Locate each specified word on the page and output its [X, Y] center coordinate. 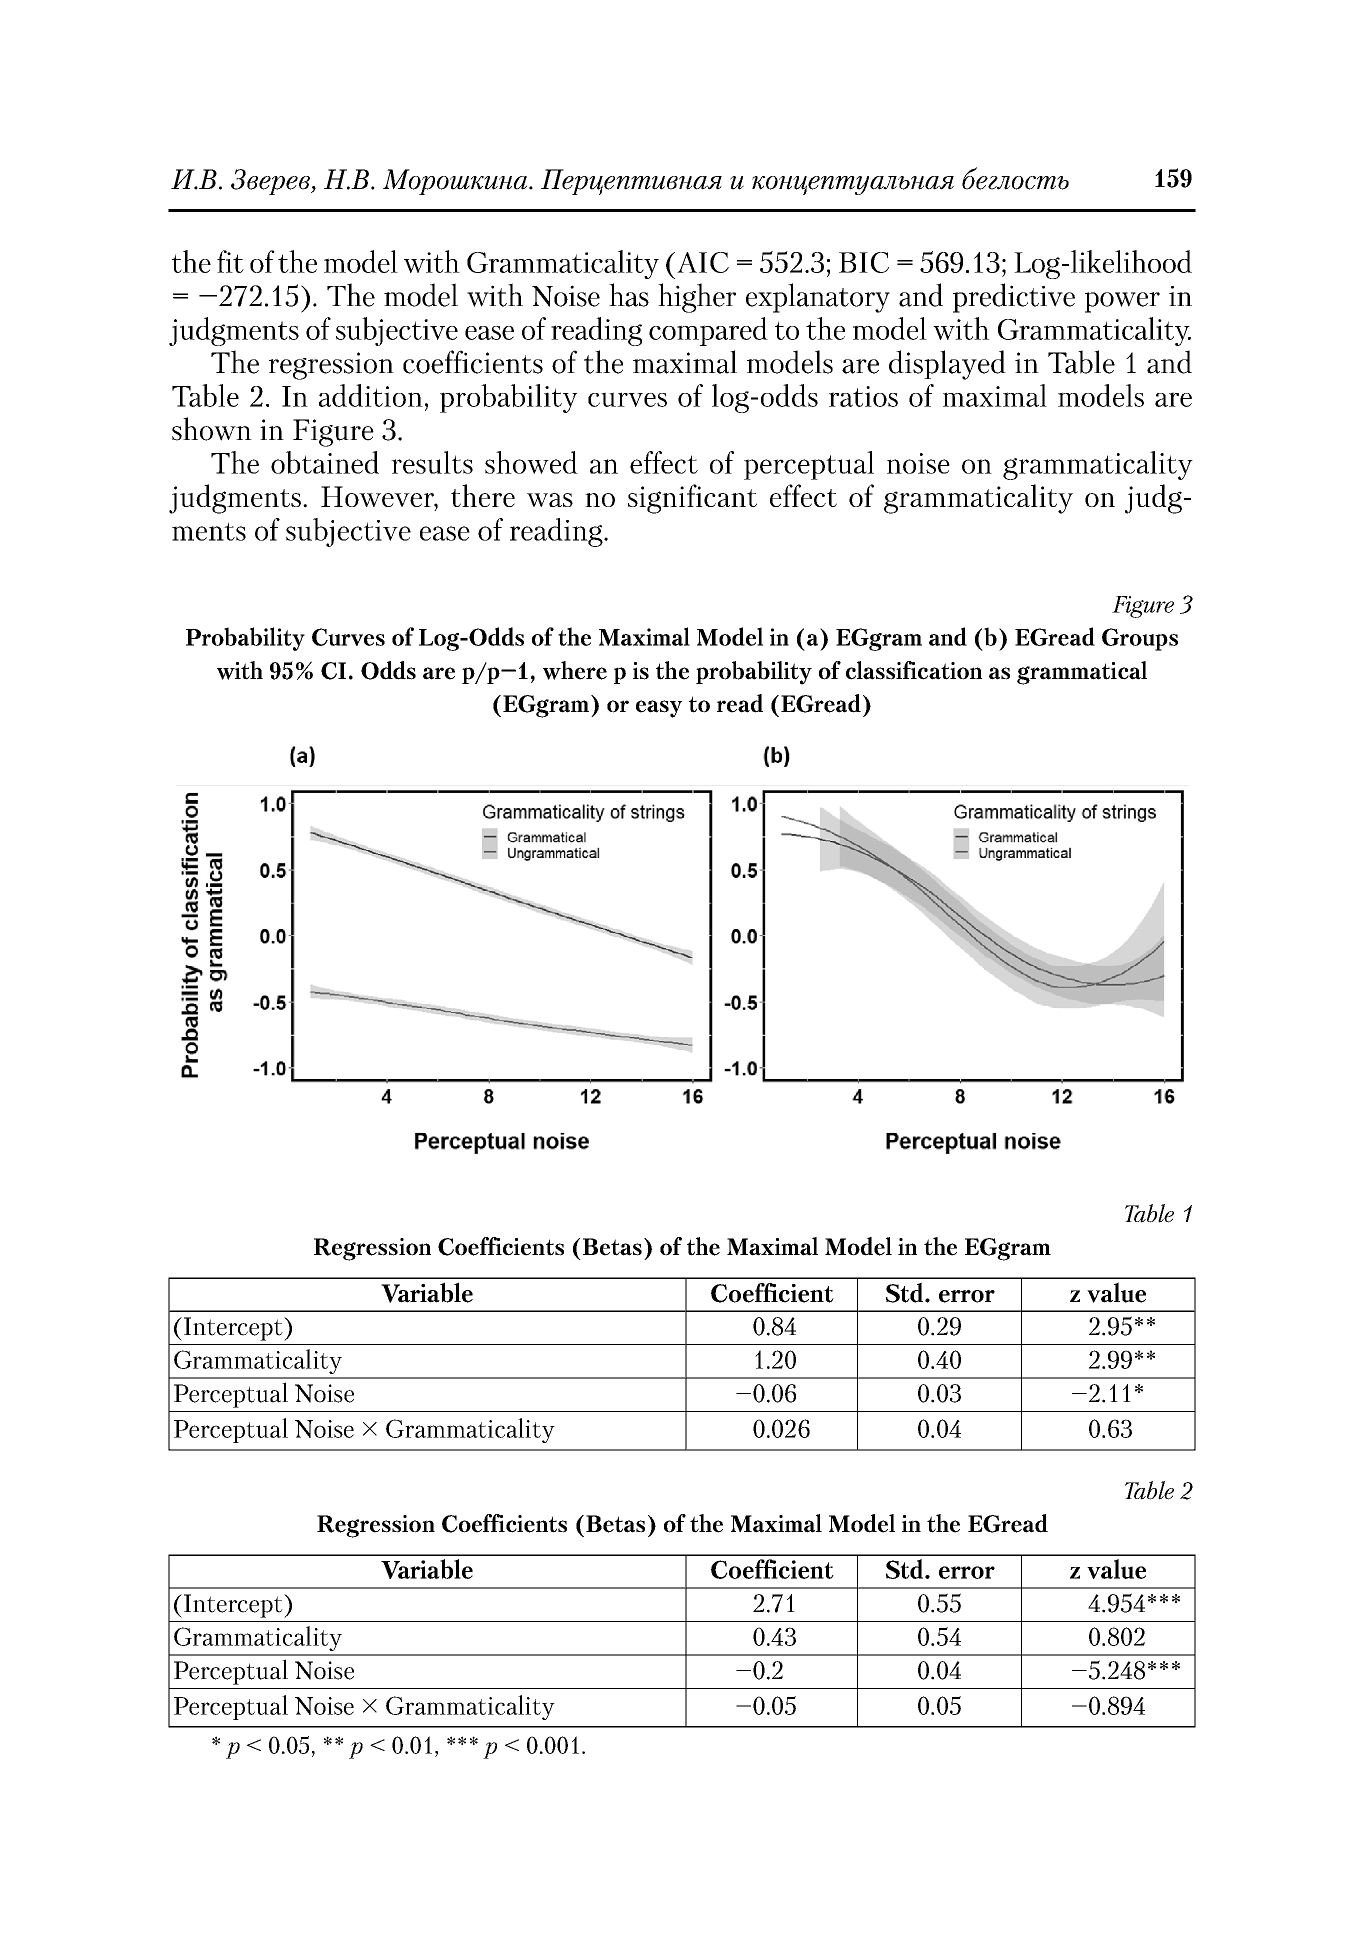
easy [659, 709]
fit [230, 261]
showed [531, 462]
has [629, 295]
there [483, 495]
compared [708, 331]
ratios [863, 396]
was [550, 500]
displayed [947, 365]
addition [371, 395]
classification [914, 670]
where [575, 670]
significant [692, 499]
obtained [325, 462]
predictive [1014, 298]
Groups [1140, 639]
